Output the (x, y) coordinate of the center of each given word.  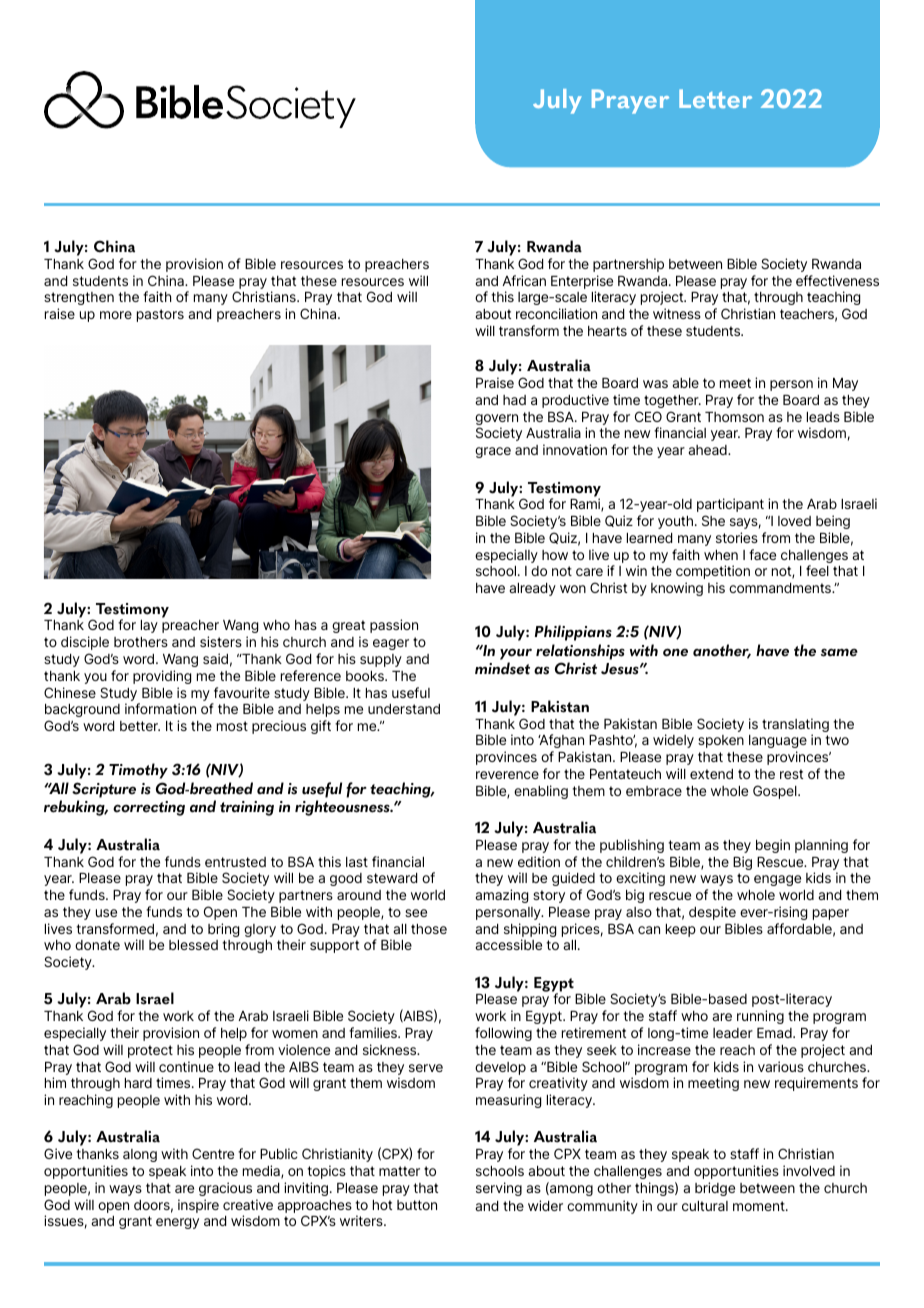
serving (499, 1189)
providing (162, 677)
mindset (502, 668)
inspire (198, 1206)
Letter (715, 98)
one (675, 652)
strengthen (79, 298)
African (524, 280)
